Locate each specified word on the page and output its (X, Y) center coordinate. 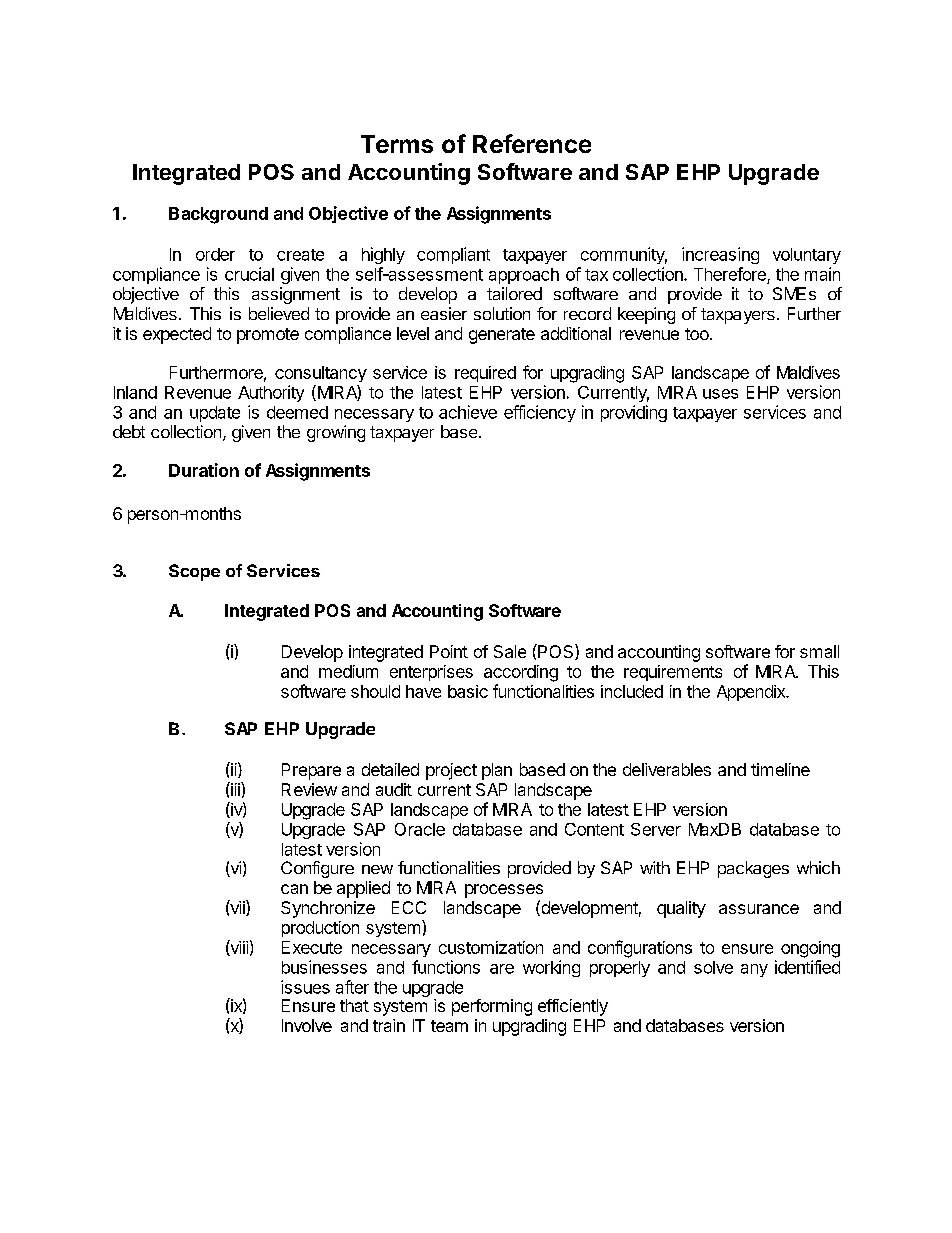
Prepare (311, 771)
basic (468, 691)
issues (305, 987)
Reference (532, 143)
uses (720, 394)
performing (492, 1007)
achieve (468, 412)
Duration (204, 470)
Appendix (752, 693)
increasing (720, 255)
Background (218, 215)
